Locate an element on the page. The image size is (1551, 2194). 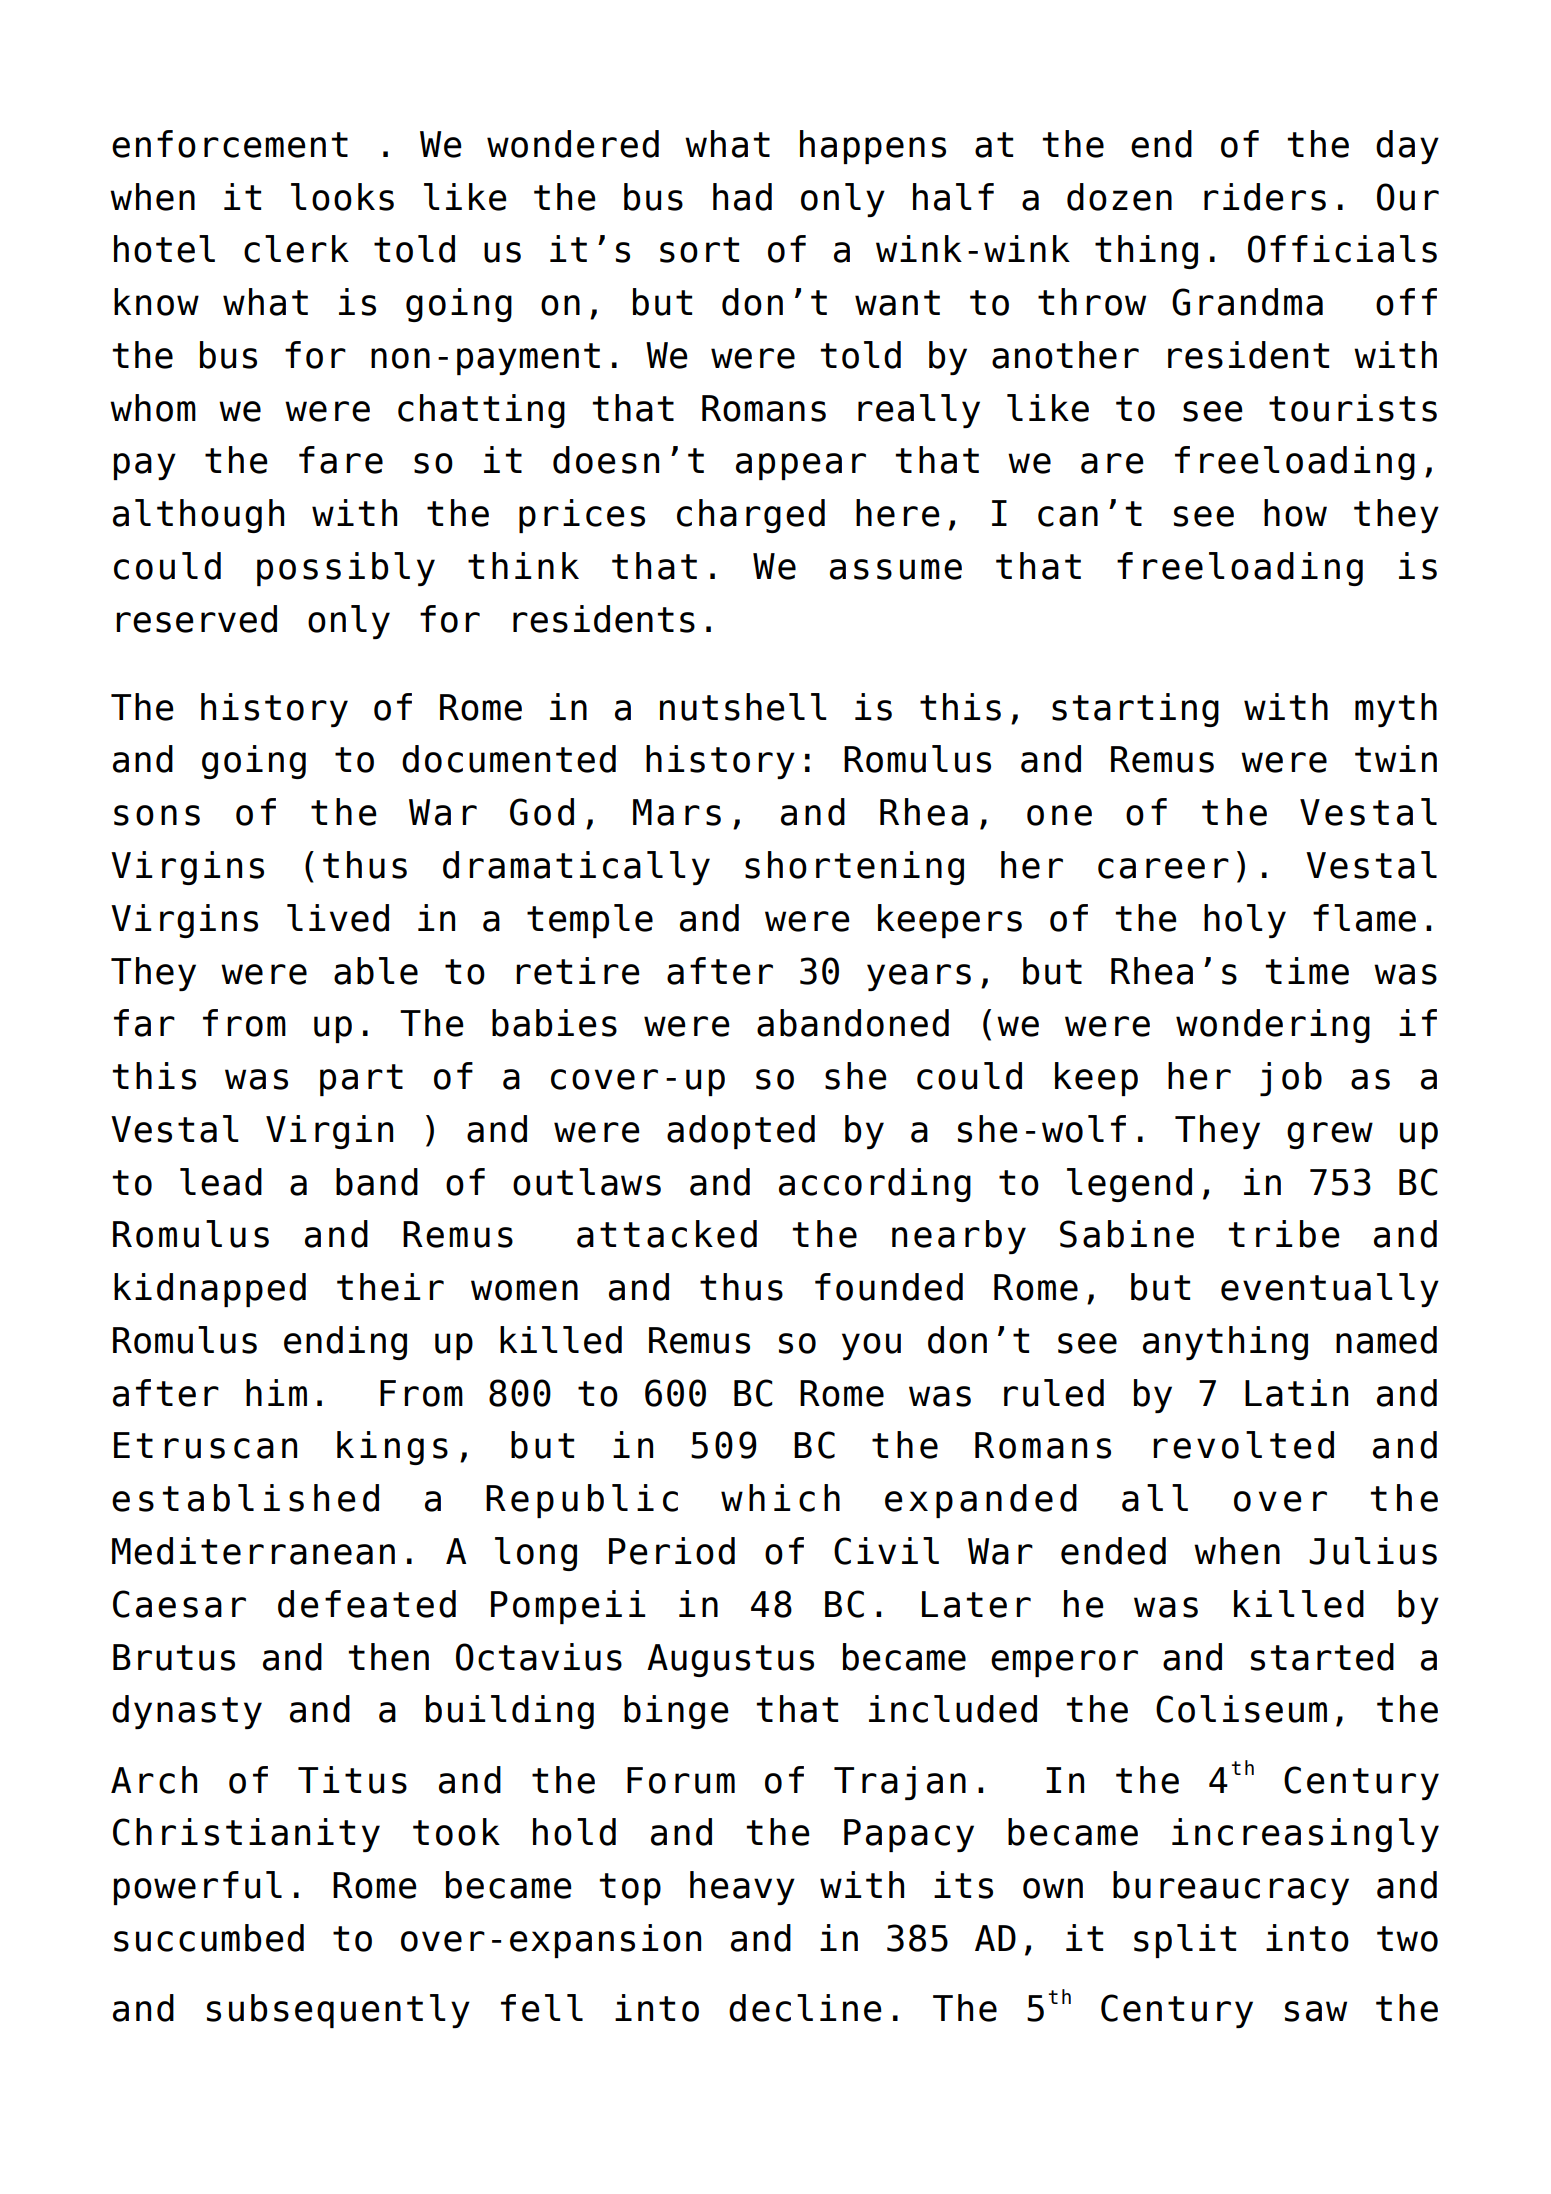
had is located at coordinates (742, 197).
